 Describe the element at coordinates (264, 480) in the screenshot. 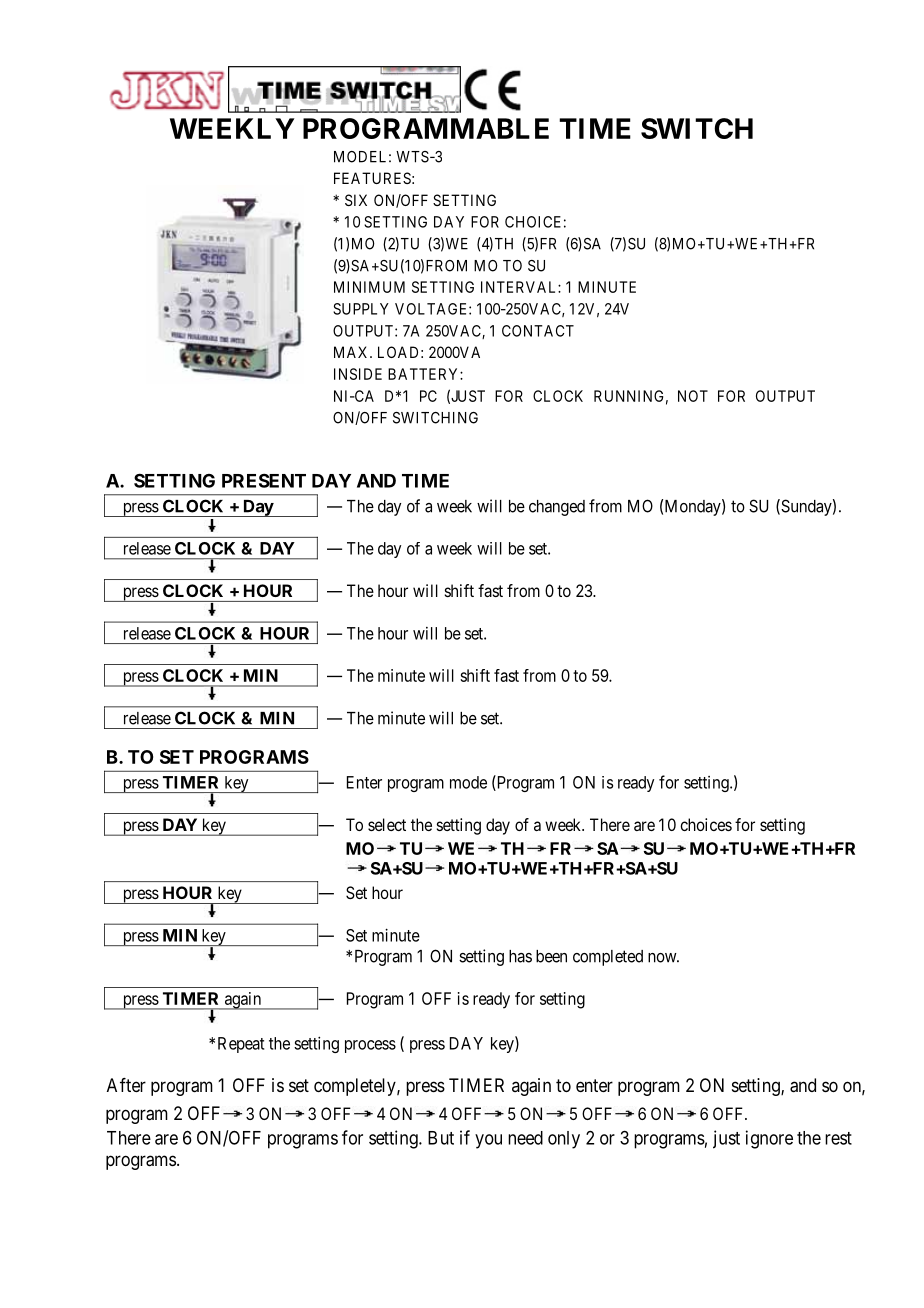

I see `PRESENT` at that location.
